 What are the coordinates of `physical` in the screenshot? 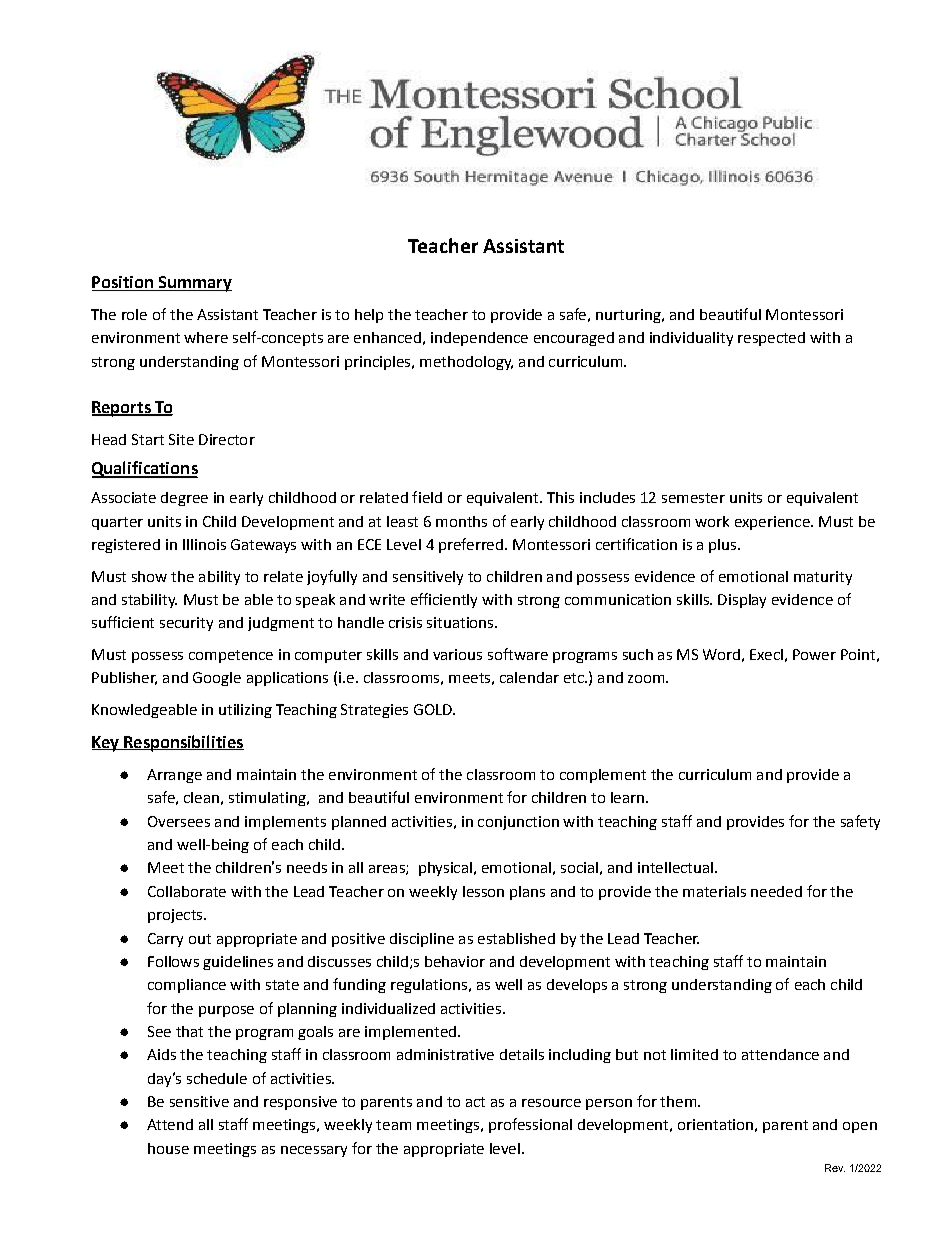 It's located at (445, 869).
